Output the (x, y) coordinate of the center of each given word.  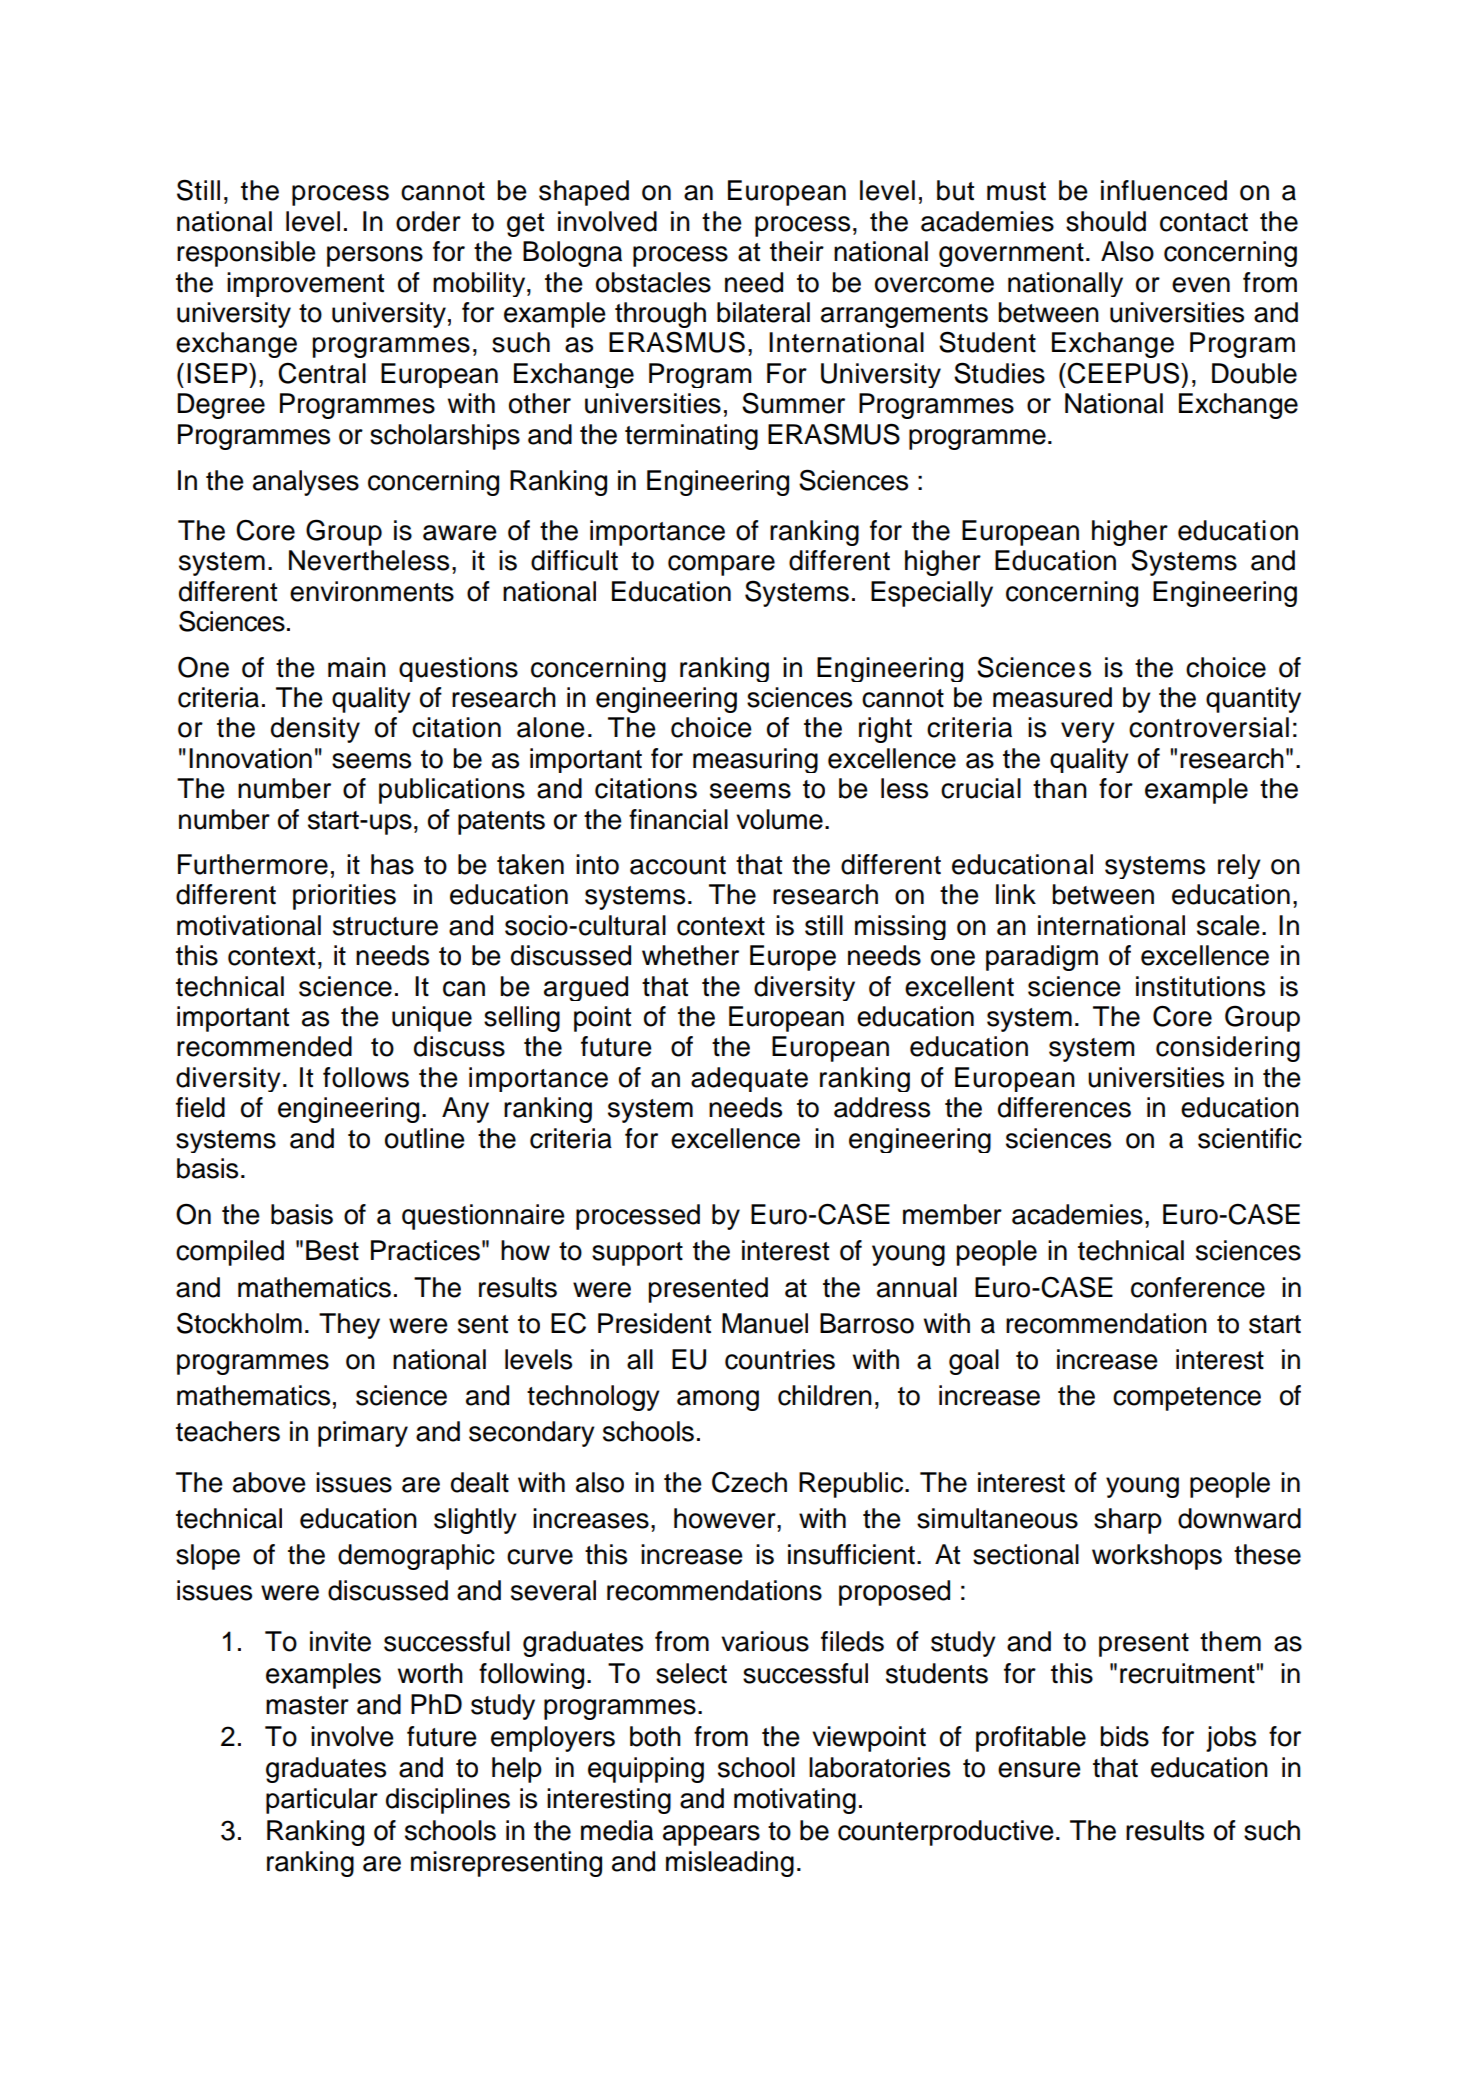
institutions (1200, 986)
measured (1052, 697)
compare (721, 565)
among (718, 1400)
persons (375, 256)
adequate (749, 1079)
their (797, 251)
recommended (264, 1046)
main (357, 667)
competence (1187, 1399)
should (1106, 221)
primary (363, 1434)
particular (322, 1801)
